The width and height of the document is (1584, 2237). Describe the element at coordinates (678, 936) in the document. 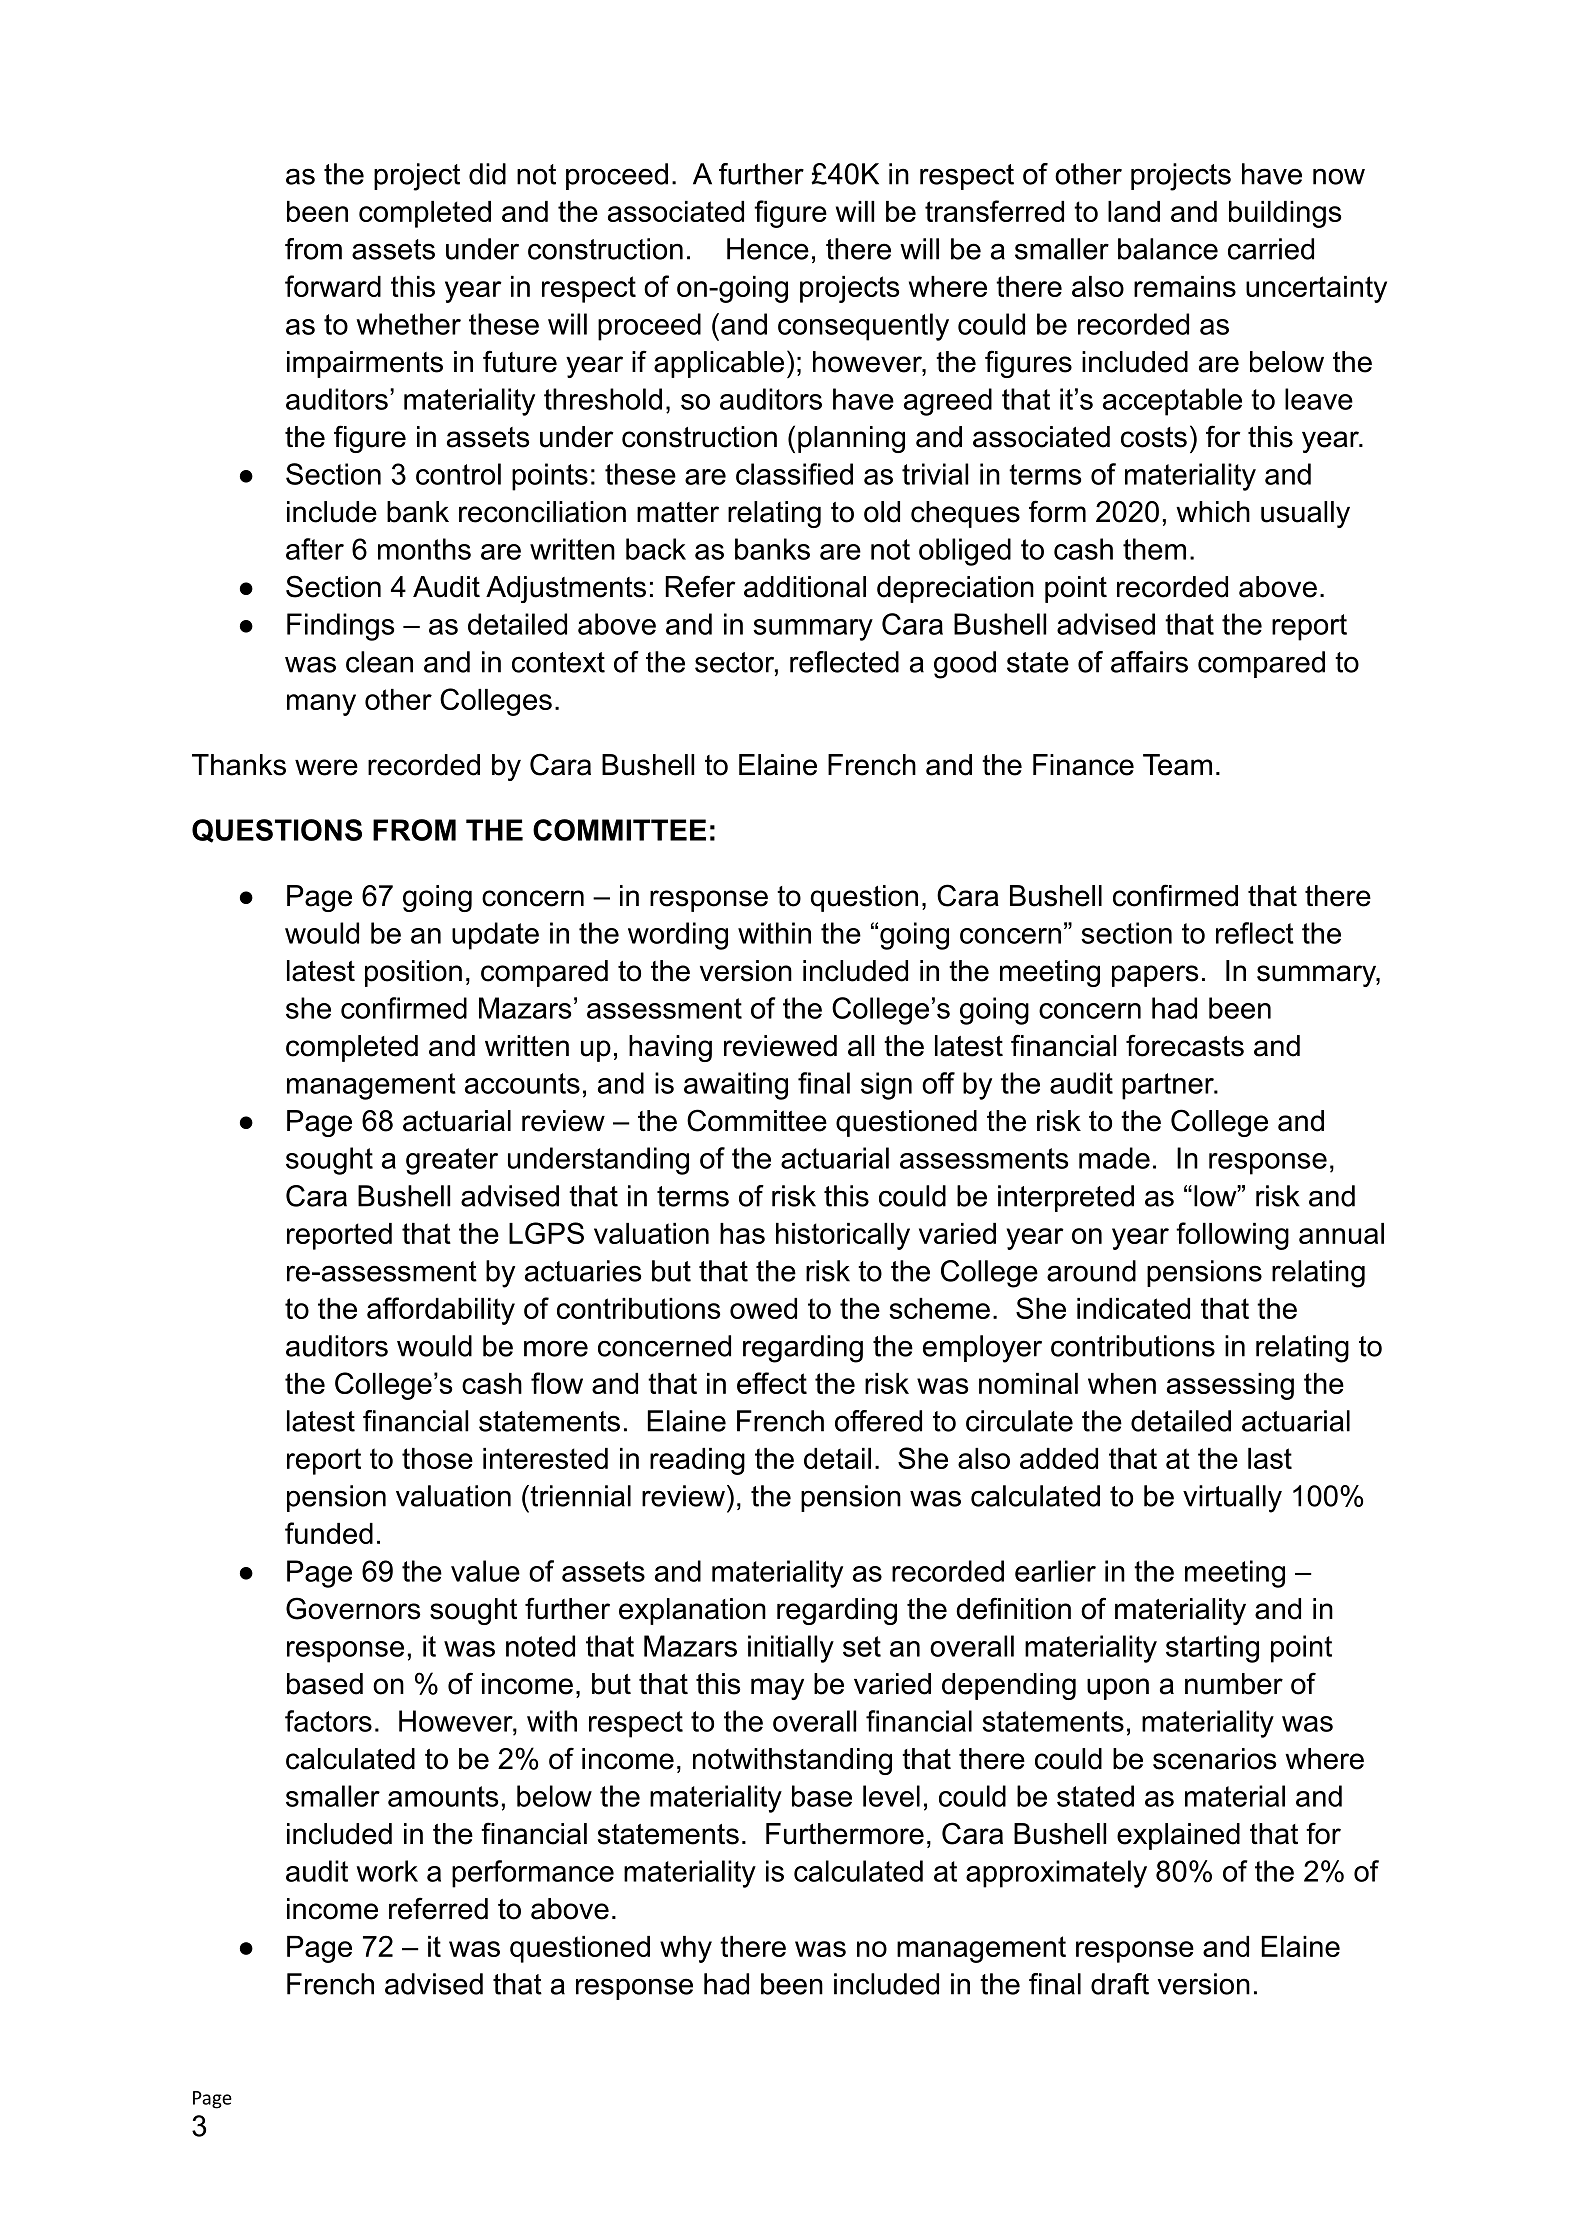

I see `wording` at that location.
